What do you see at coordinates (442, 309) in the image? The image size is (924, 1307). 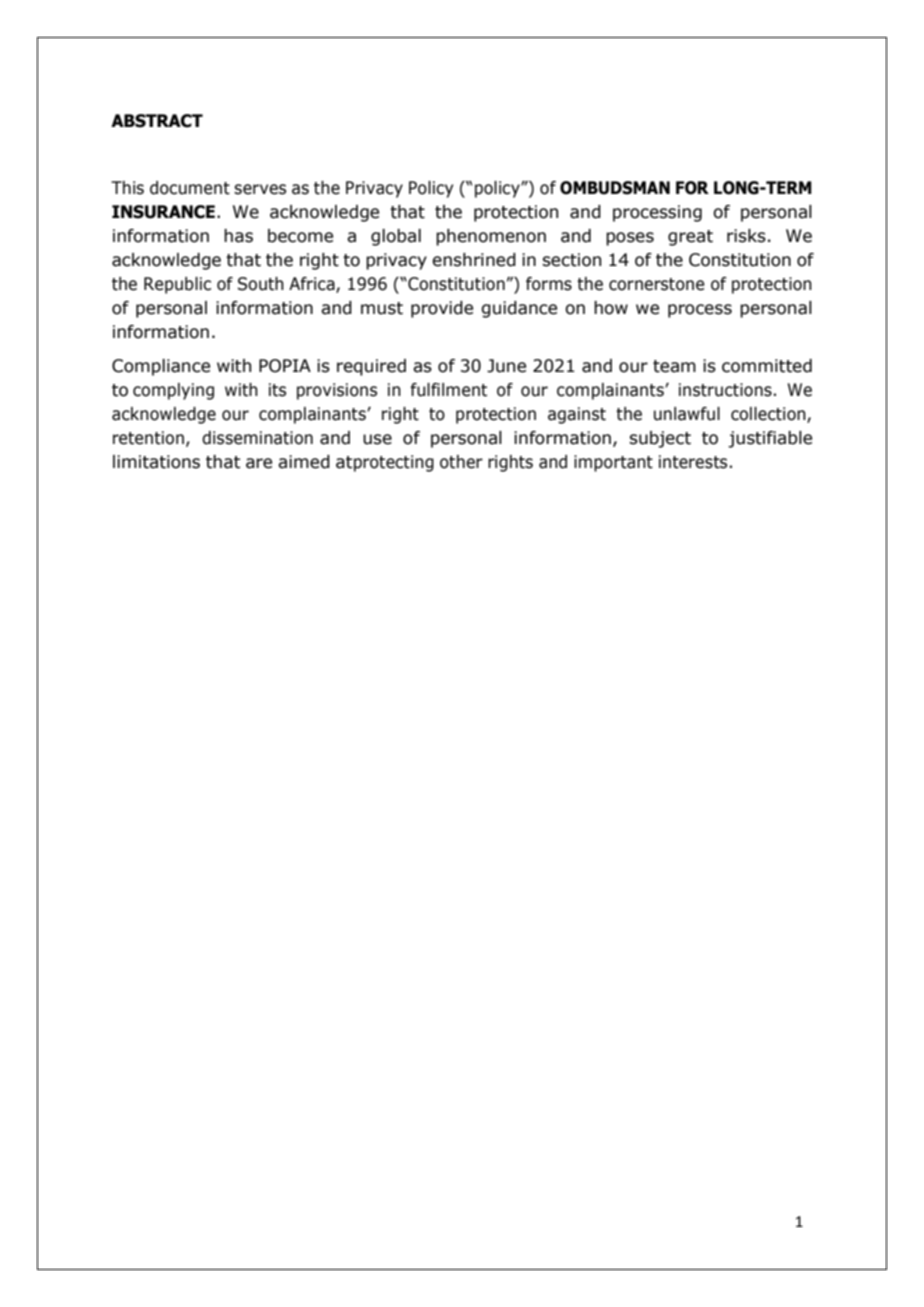 I see `provide` at bounding box center [442, 309].
